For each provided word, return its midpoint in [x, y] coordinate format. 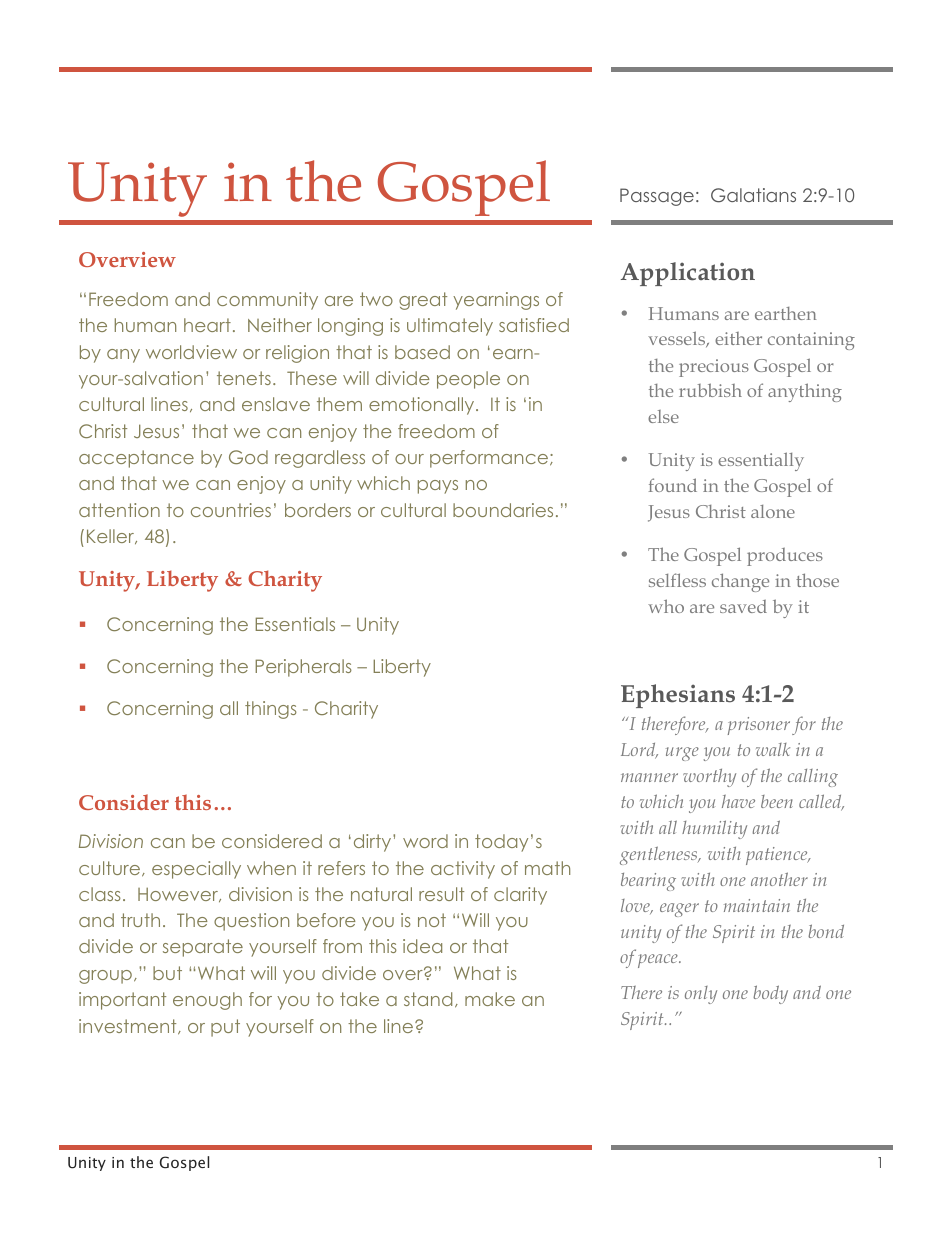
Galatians [753, 195]
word [425, 841]
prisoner [759, 726]
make [490, 999]
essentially [761, 461]
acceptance [136, 459]
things [271, 710]
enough [207, 1001]
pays [438, 487]
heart [207, 325]
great [423, 301]
